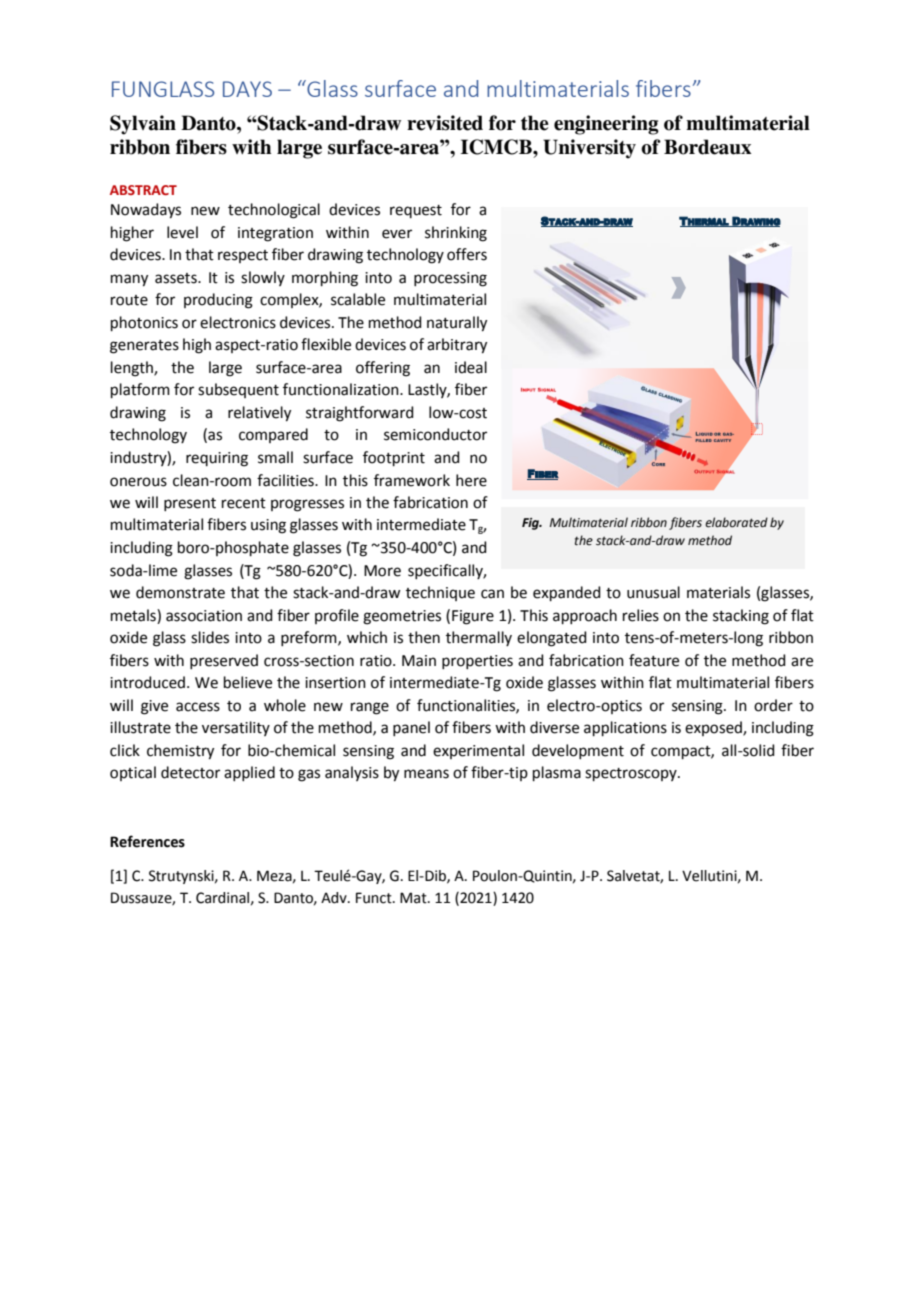 This page has height=1308, width=924. Describe the element at coordinates (457, 324) in the page. I see `naturally` at that location.
